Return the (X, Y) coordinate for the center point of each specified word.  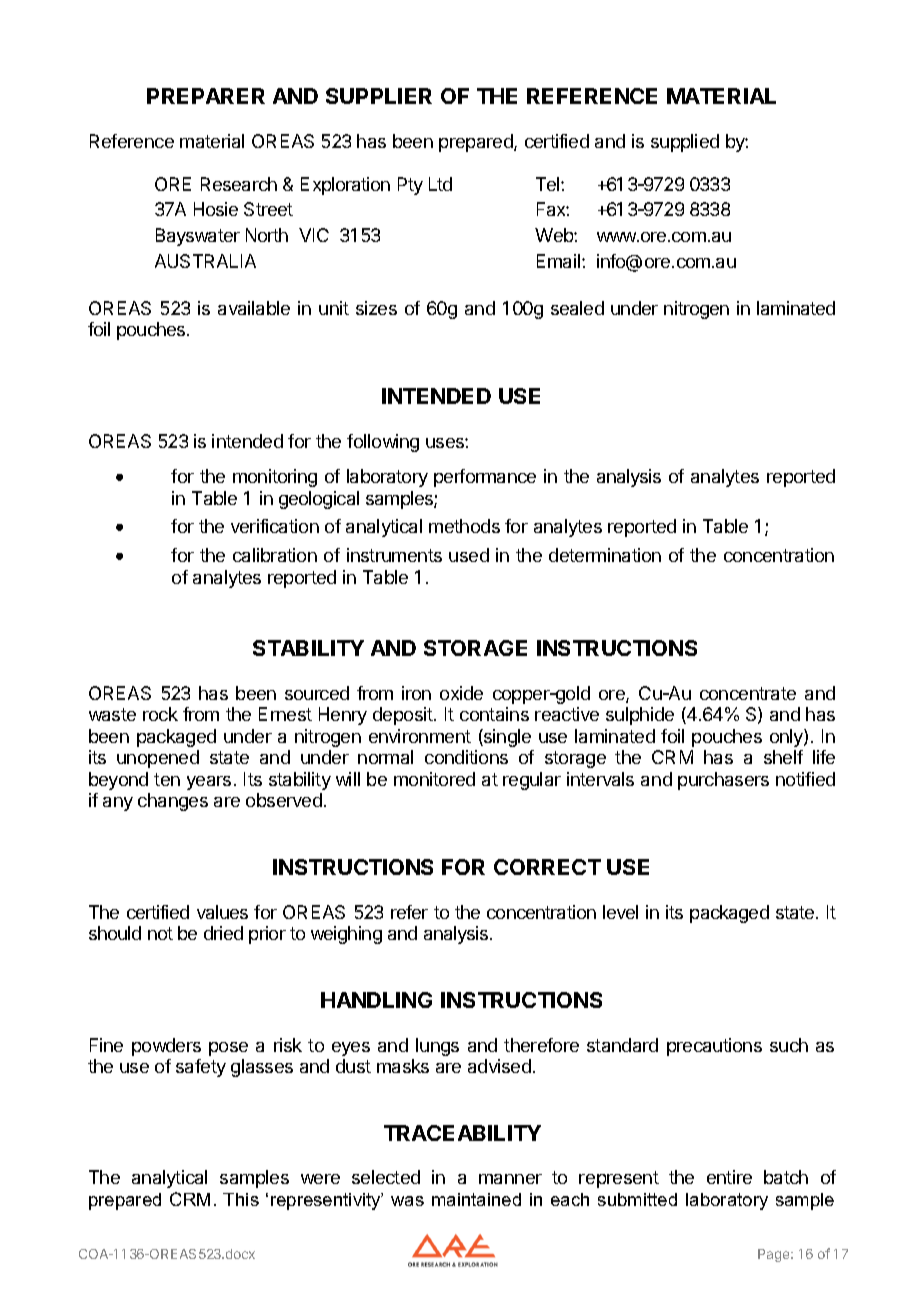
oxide (461, 693)
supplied (685, 143)
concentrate (748, 693)
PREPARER (206, 96)
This (241, 1199)
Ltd (440, 184)
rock (160, 714)
